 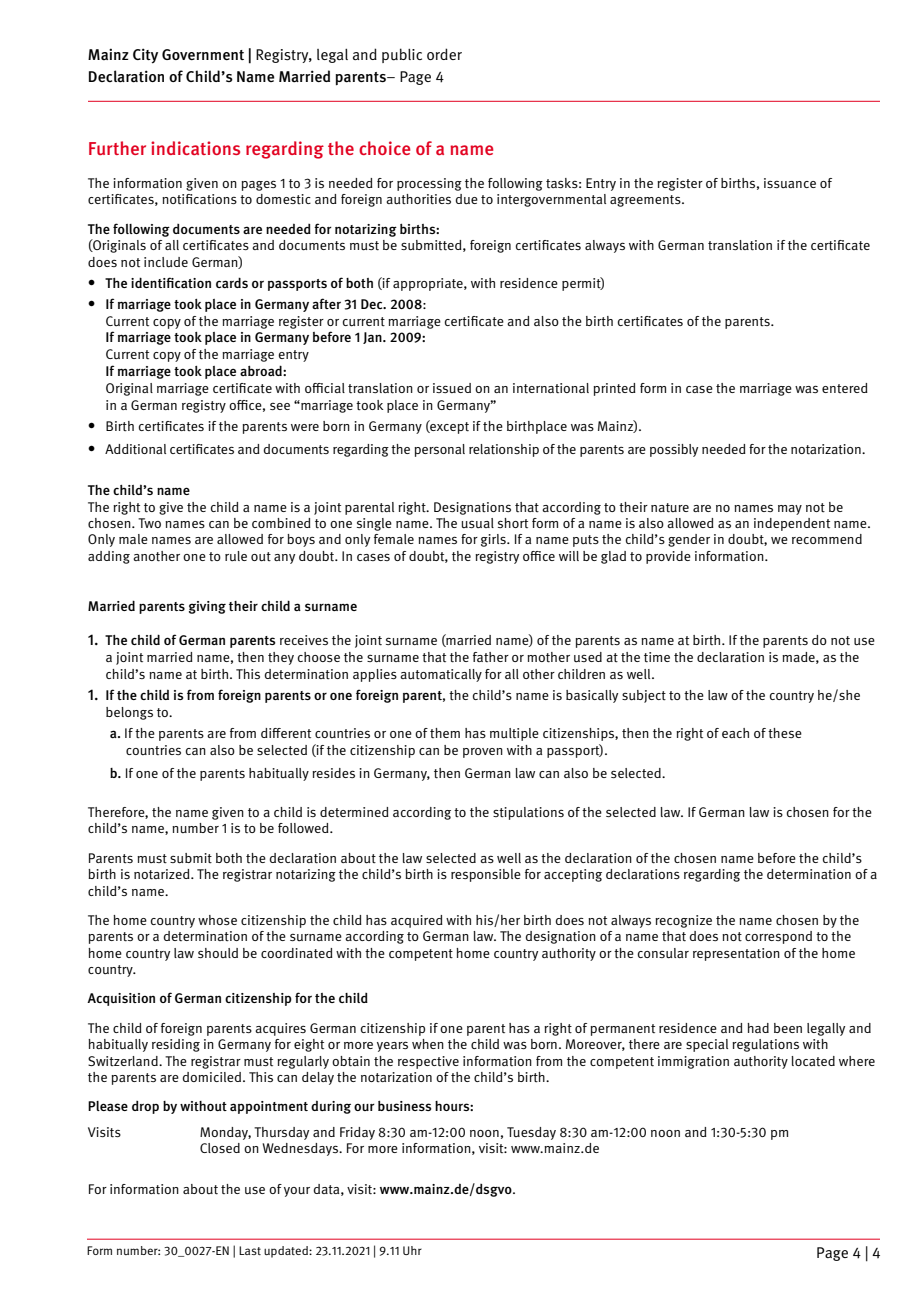 What do you see at coordinates (444, 54) in the page?
I see `order` at bounding box center [444, 54].
